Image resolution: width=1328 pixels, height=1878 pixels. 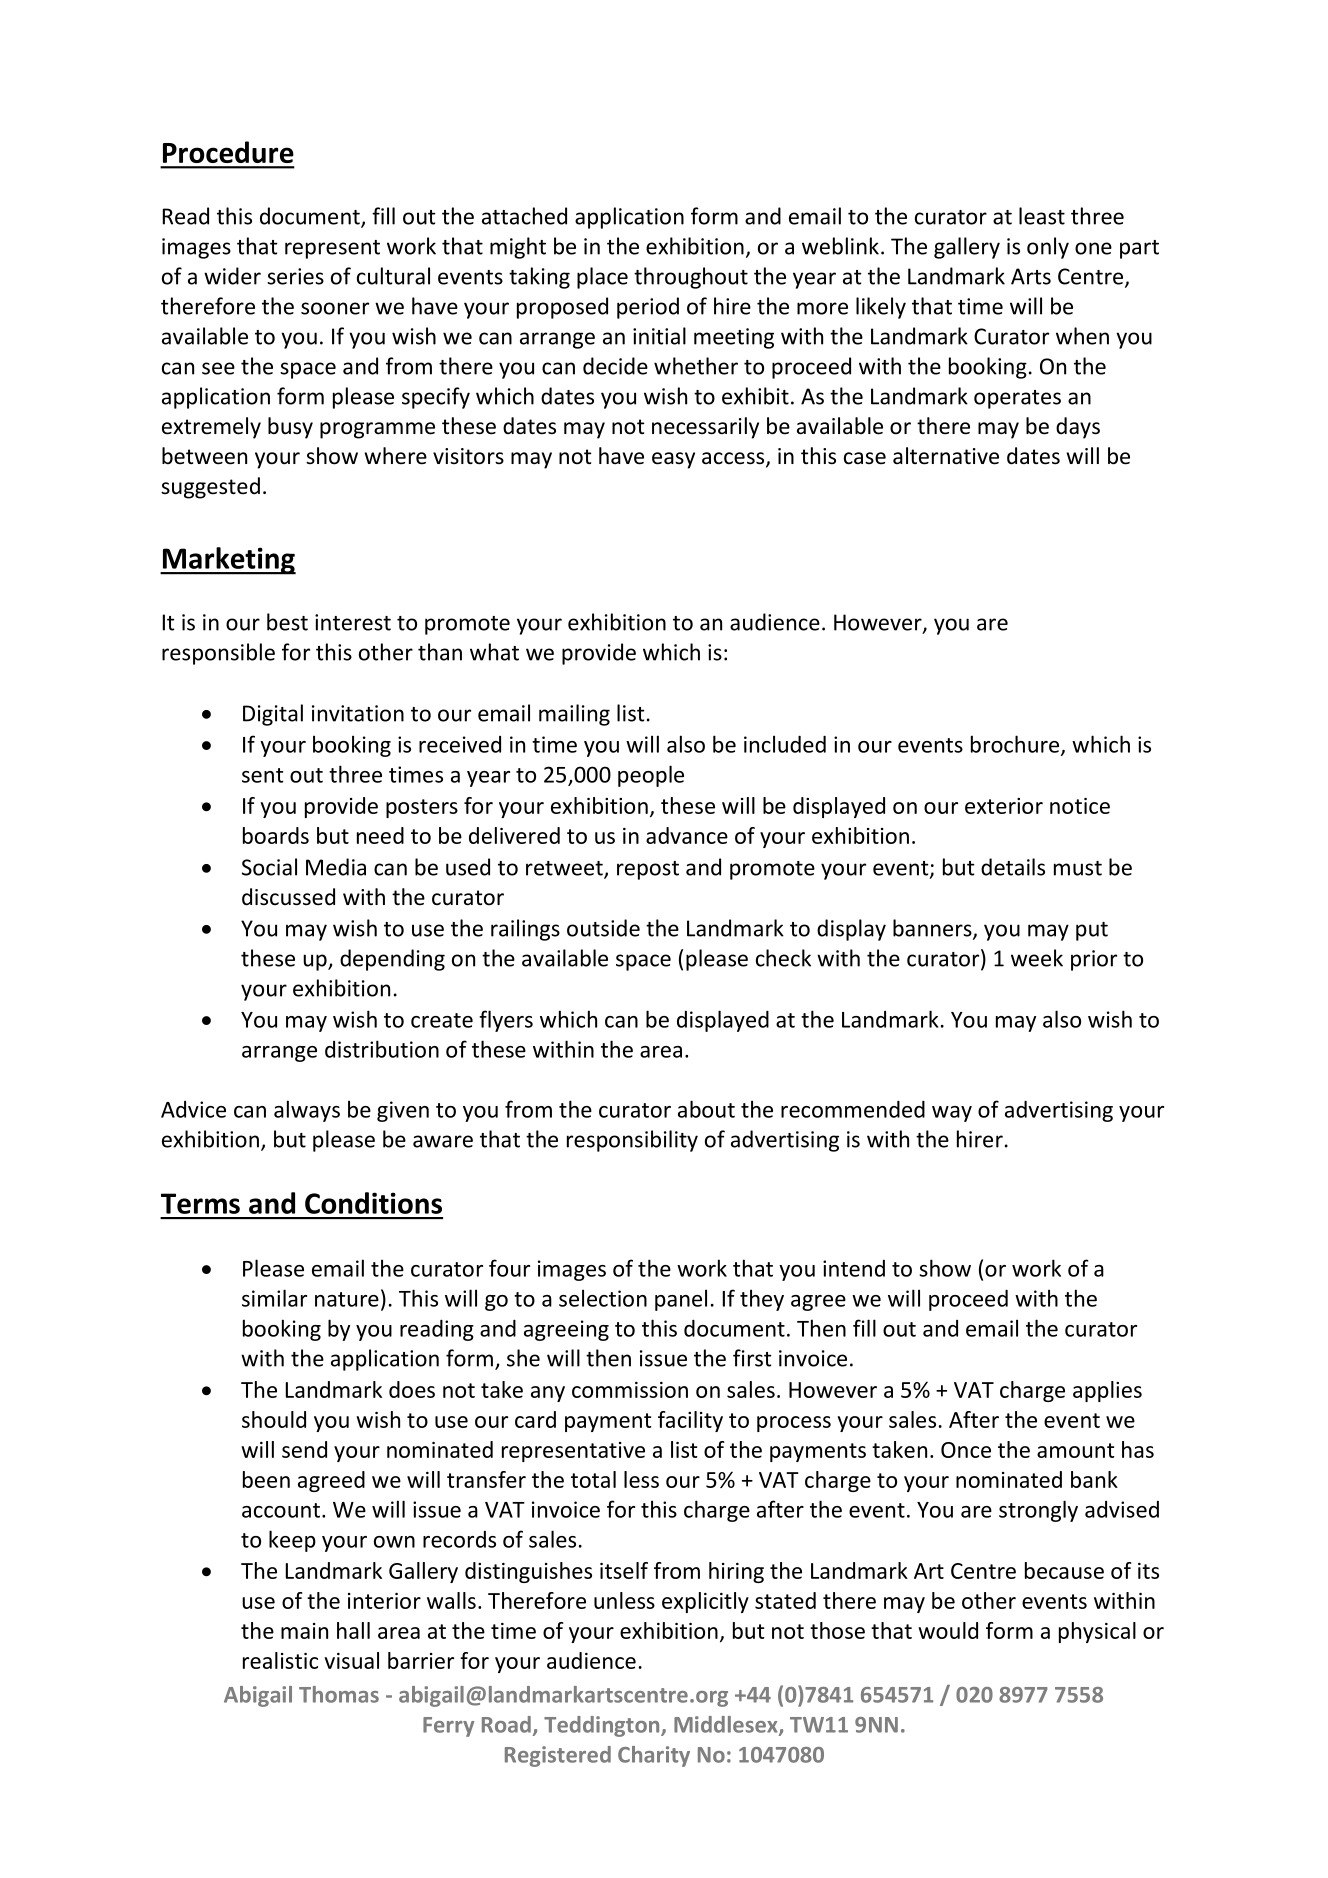 I want to click on Thomas, so click(x=339, y=1694).
